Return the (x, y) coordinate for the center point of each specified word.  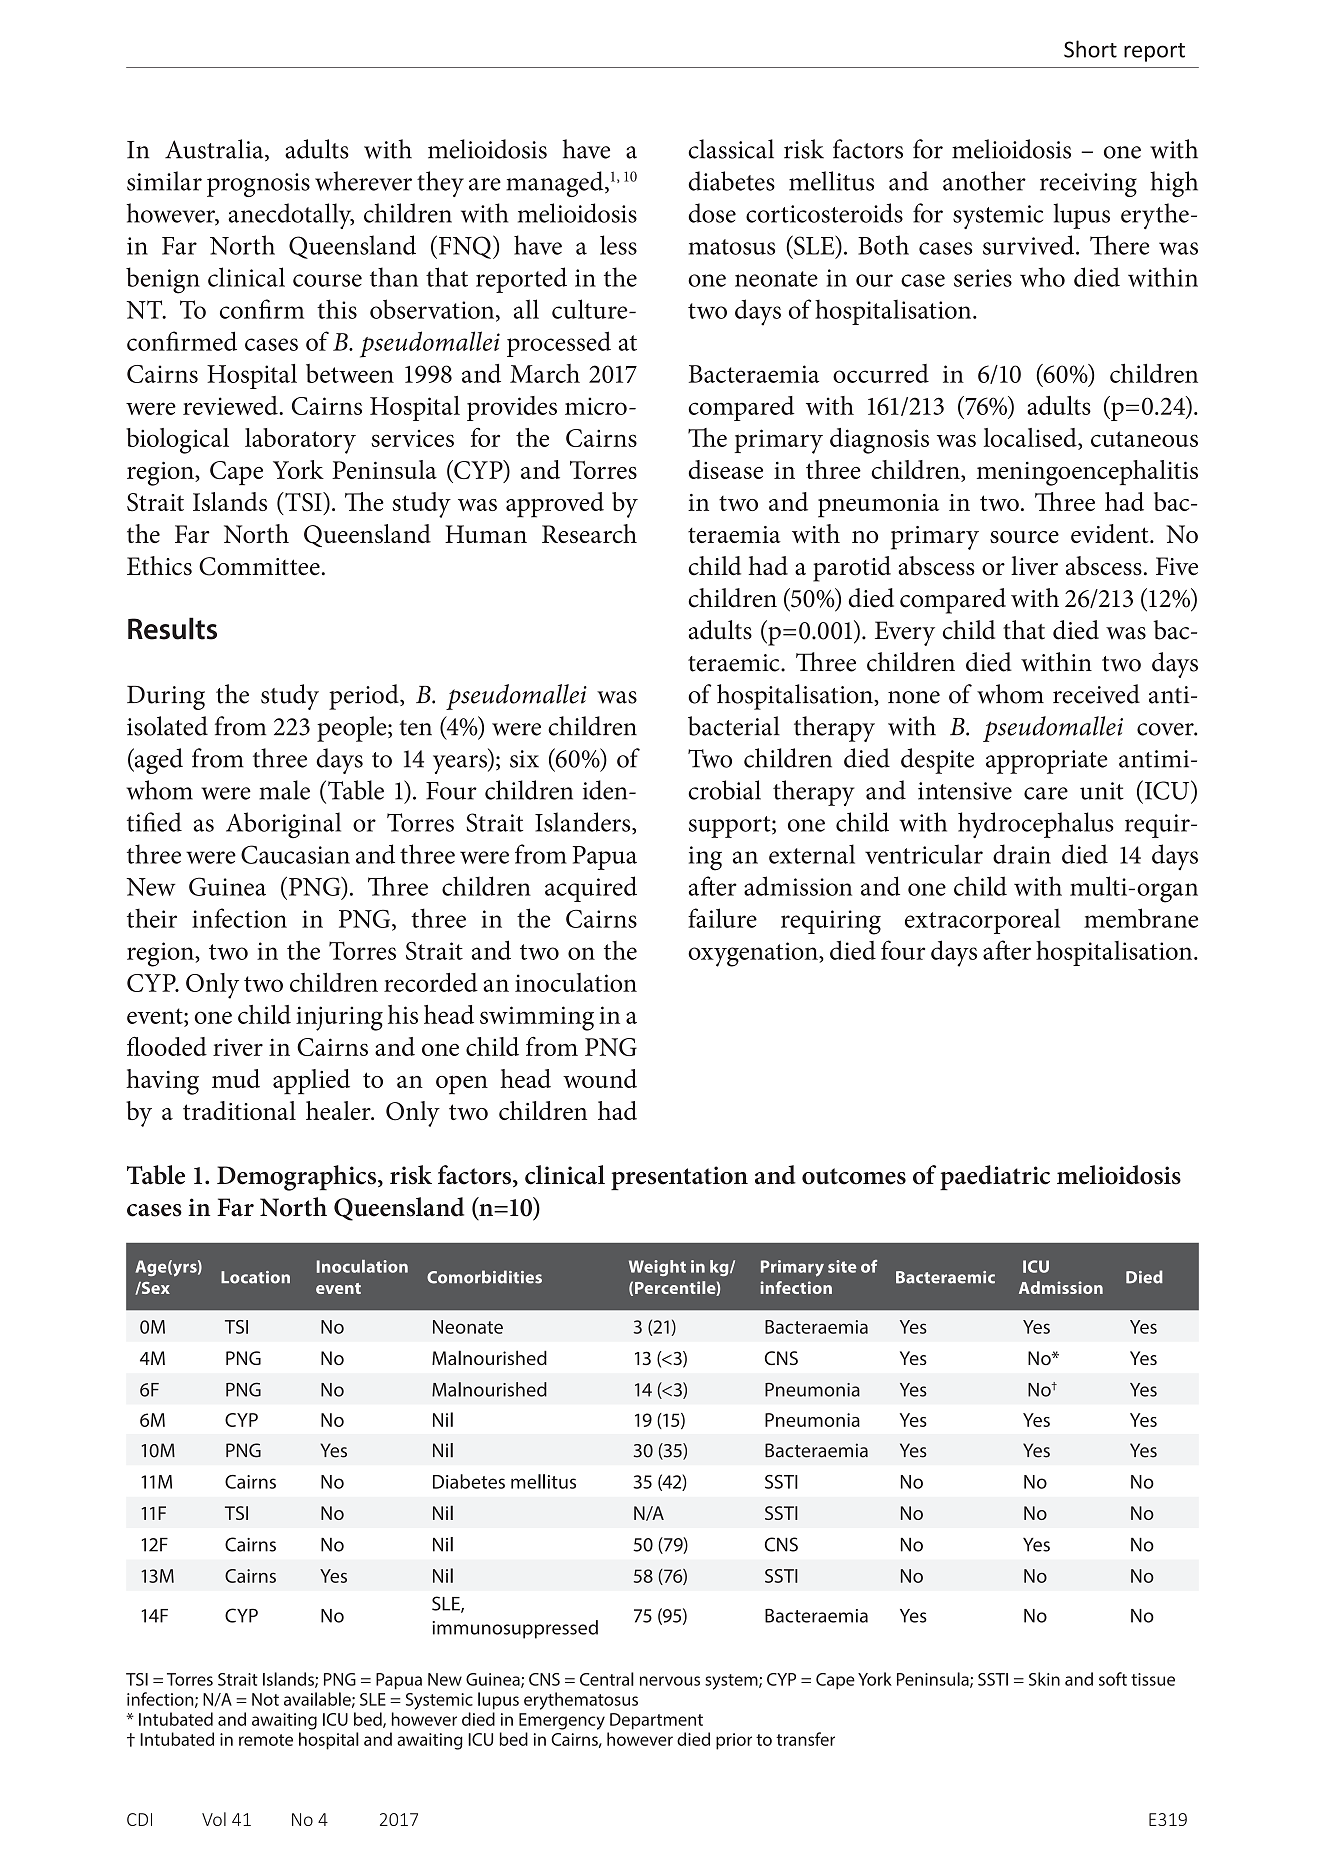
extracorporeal (982, 921)
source (1024, 537)
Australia (215, 150)
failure (722, 918)
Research (589, 533)
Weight (657, 1268)
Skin (1044, 1679)
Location (255, 1277)
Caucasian (295, 854)
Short (1090, 49)
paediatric (995, 1177)
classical (731, 149)
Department (656, 1721)
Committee (259, 566)
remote (266, 1740)
